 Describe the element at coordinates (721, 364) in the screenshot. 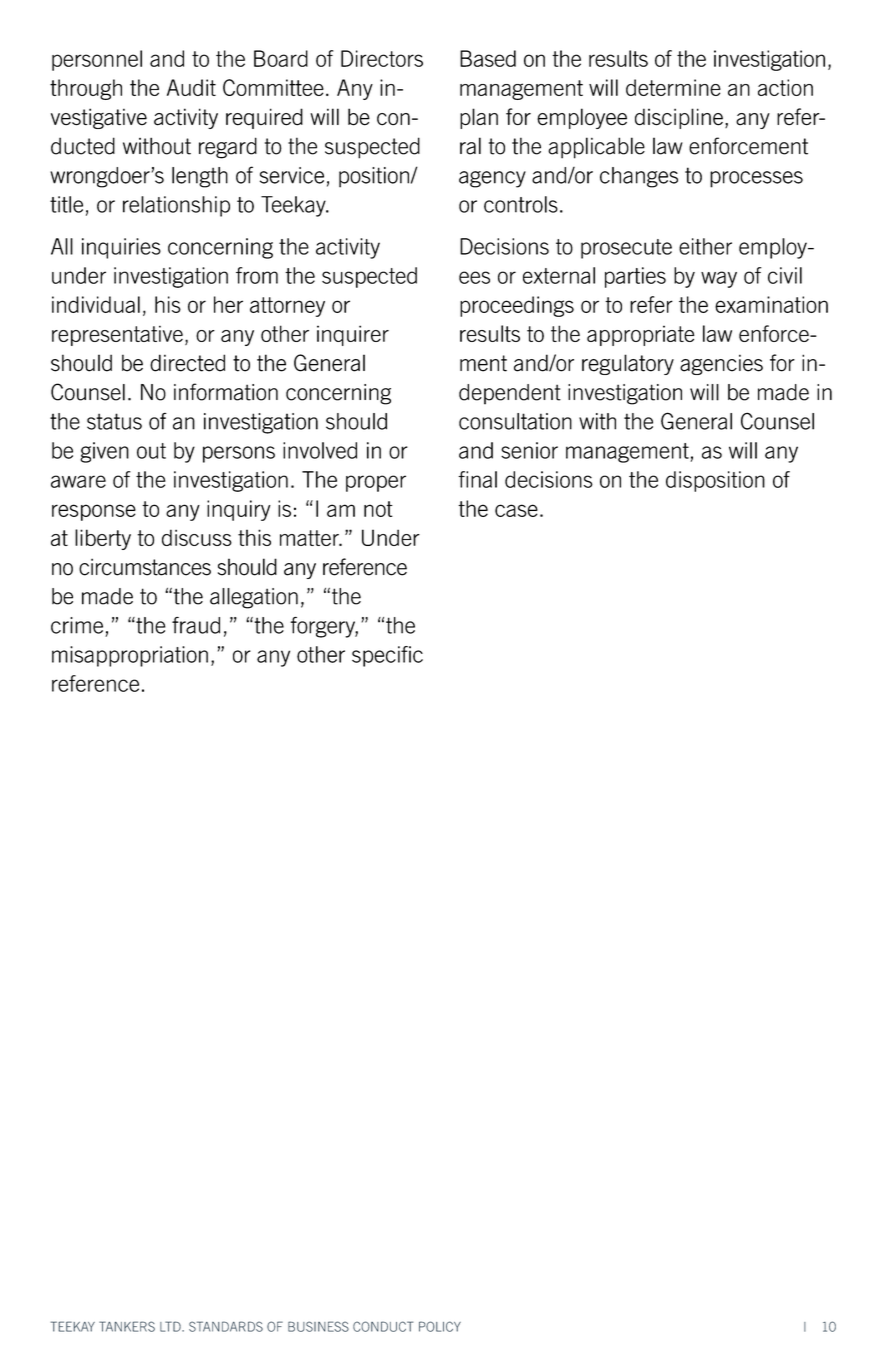

I see `agencies` at that location.
